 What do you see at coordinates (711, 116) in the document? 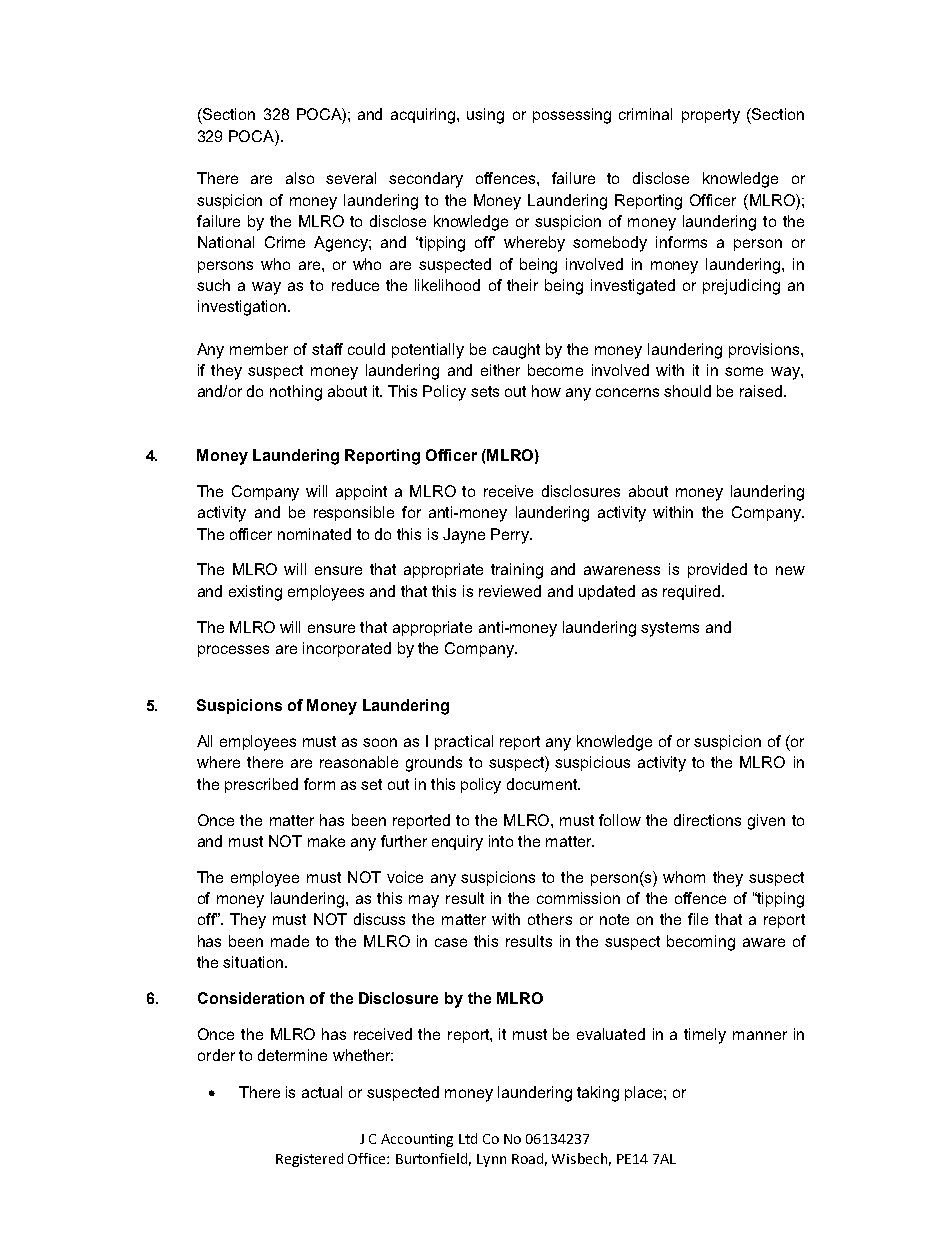
I see `property` at bounding box center [711, 116].
